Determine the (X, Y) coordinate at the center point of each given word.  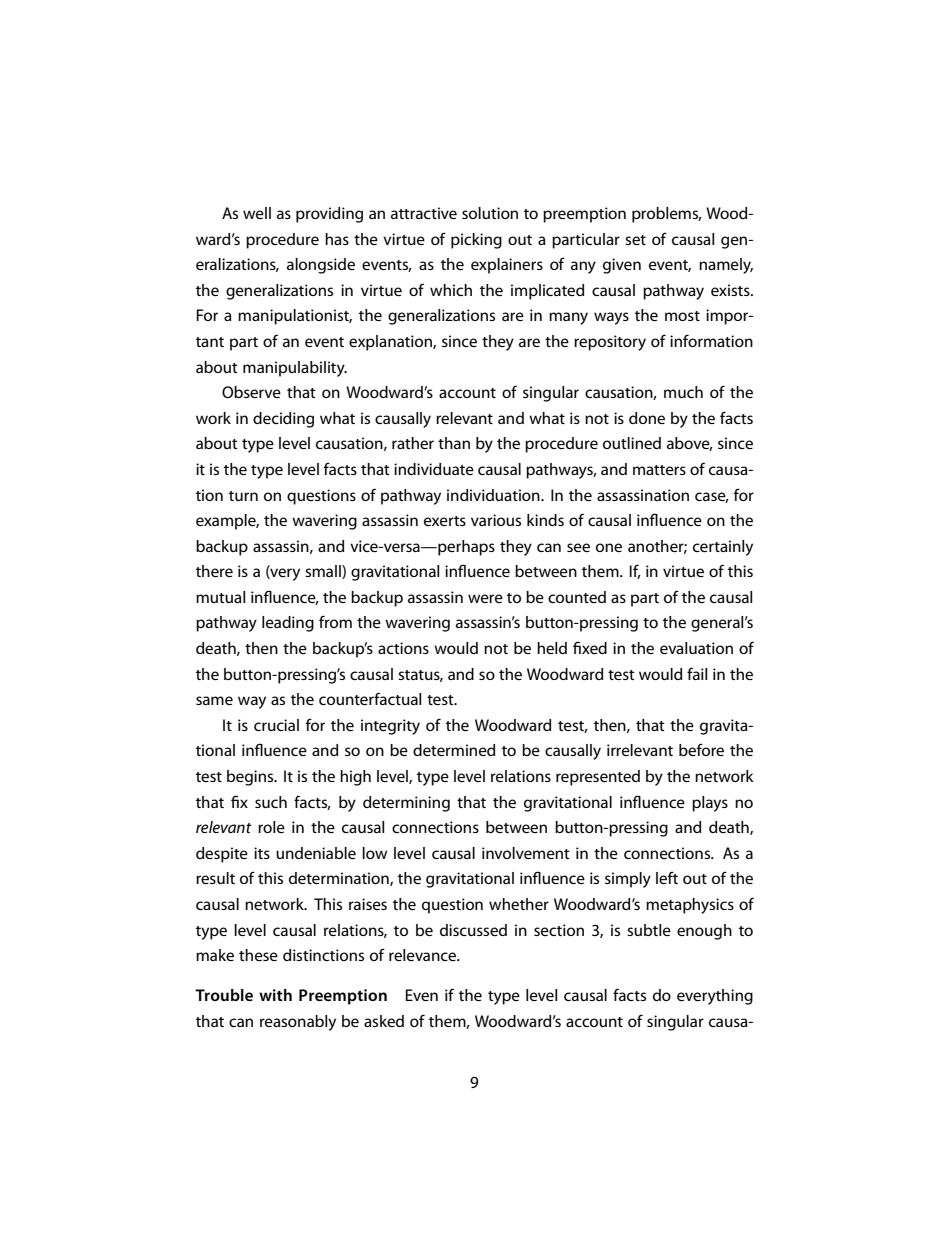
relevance (423, 955)
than (454, 443)
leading (288, 624)
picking (476, 241)
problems (666, 215)
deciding (283, 420)
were (485, 598)
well (257, 213)
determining (406, 804)
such (271, 802)
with (275, 995)
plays (710, 804)
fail (697, 673)
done (647, 418)
